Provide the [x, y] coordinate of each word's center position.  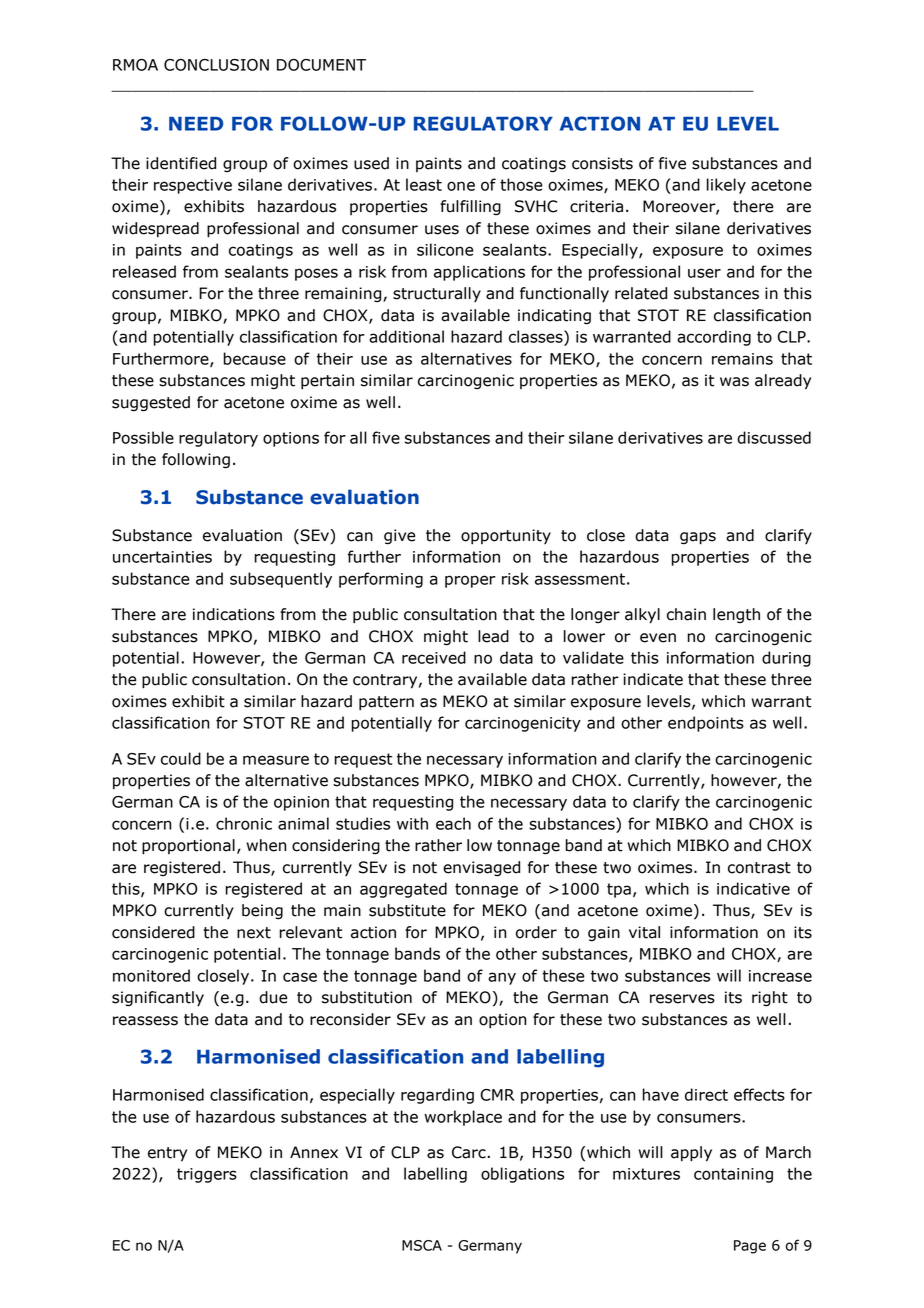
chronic [244, 823]
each [453, 823]
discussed [774, 437]
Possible [143, 437]
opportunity [506, 536]
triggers [207, 1175]
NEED [196, 124]
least [424, 184]
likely [726, 186]
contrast [759, 868]
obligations [522, 1175]
